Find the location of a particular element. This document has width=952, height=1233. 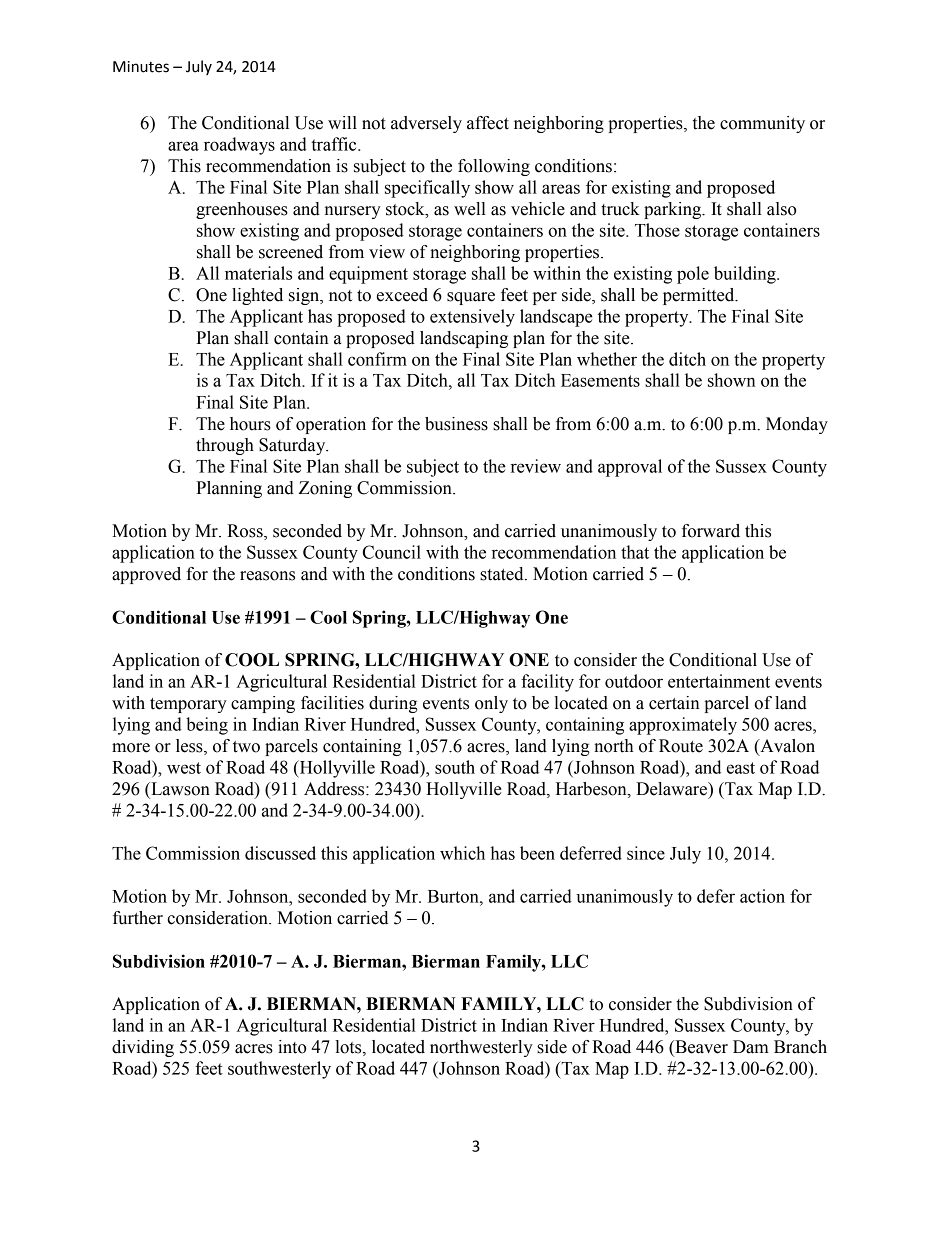

Ross is located at coordinates (246, 532).
